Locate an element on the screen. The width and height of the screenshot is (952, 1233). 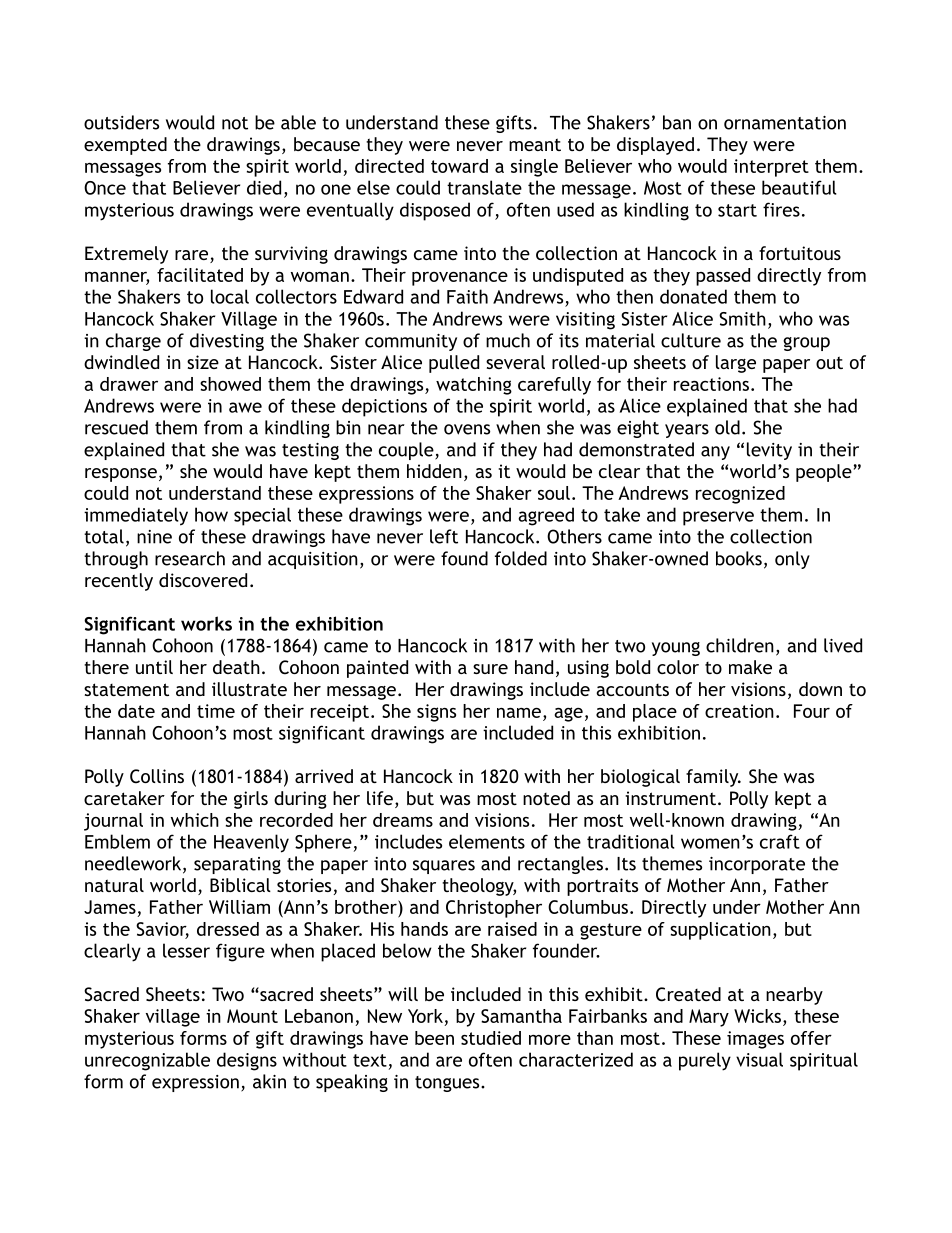
toward is located at coordinates (459, 166).
